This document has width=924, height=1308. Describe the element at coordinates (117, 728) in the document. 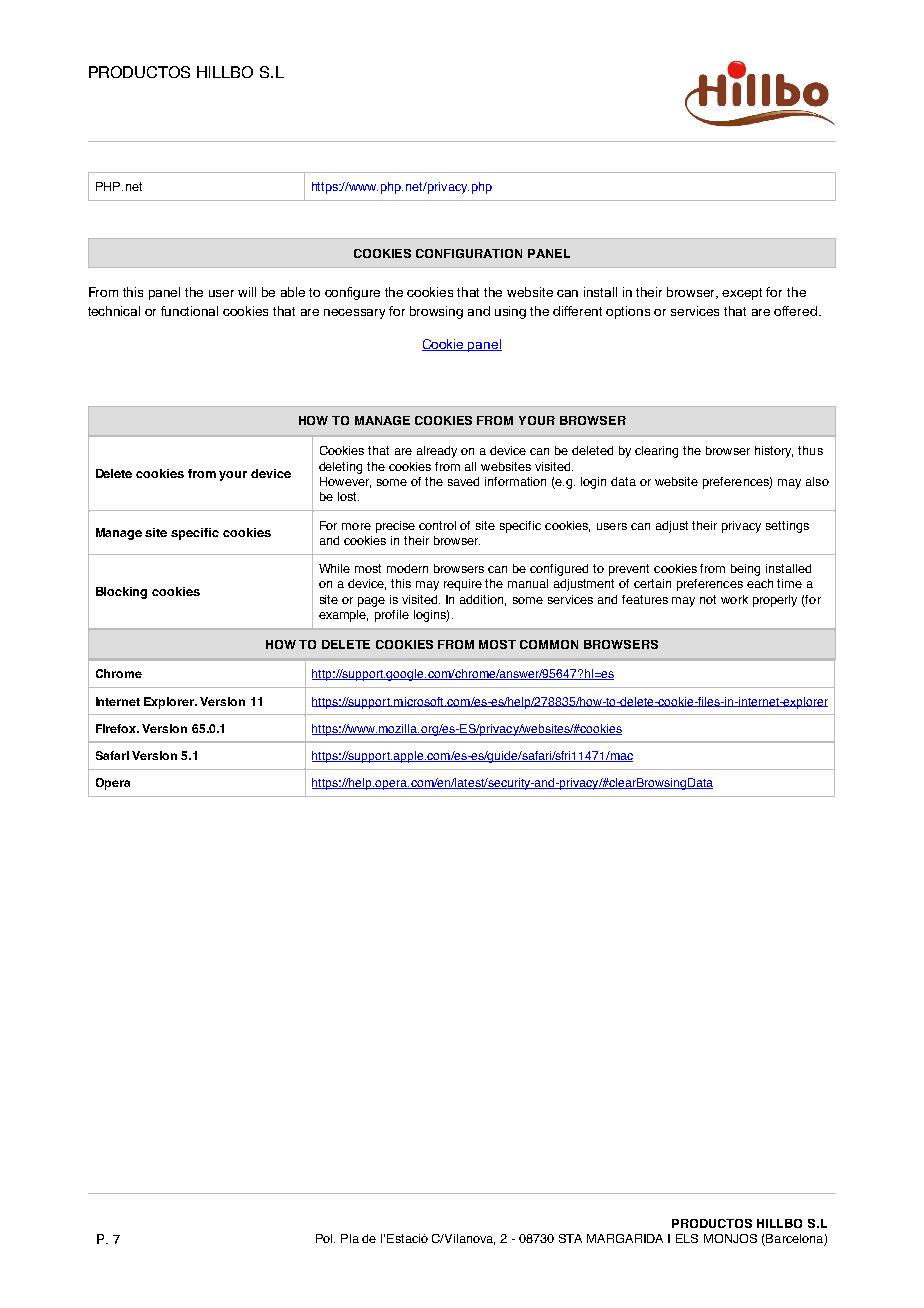

I see `Firefox` at that location.
